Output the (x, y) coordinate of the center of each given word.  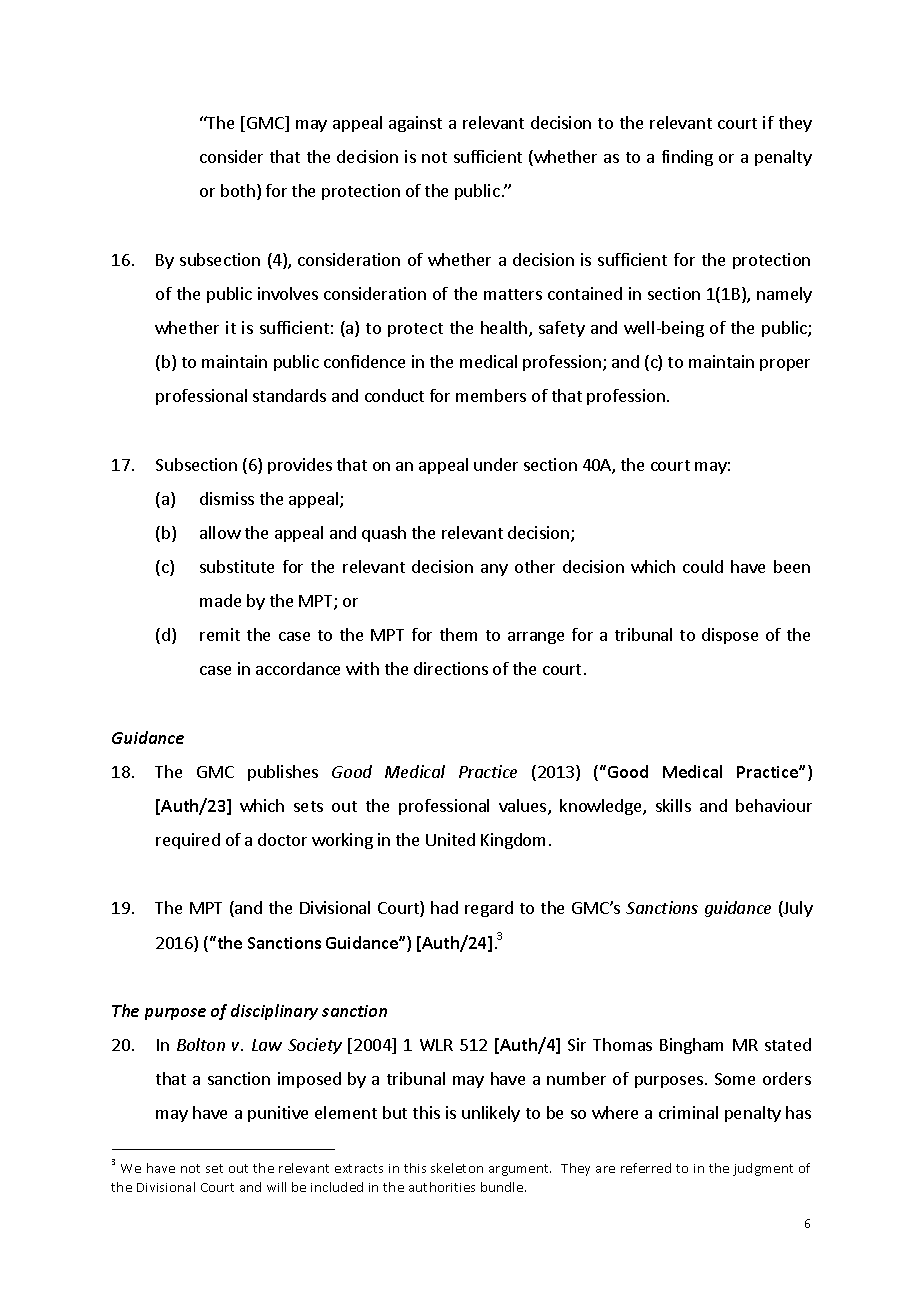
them (458, 634)
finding (687, 158)
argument (520, 1170)
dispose (730, 636)
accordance (298, 668)
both (238, 190)
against (415, 124)
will (276, 1187)
